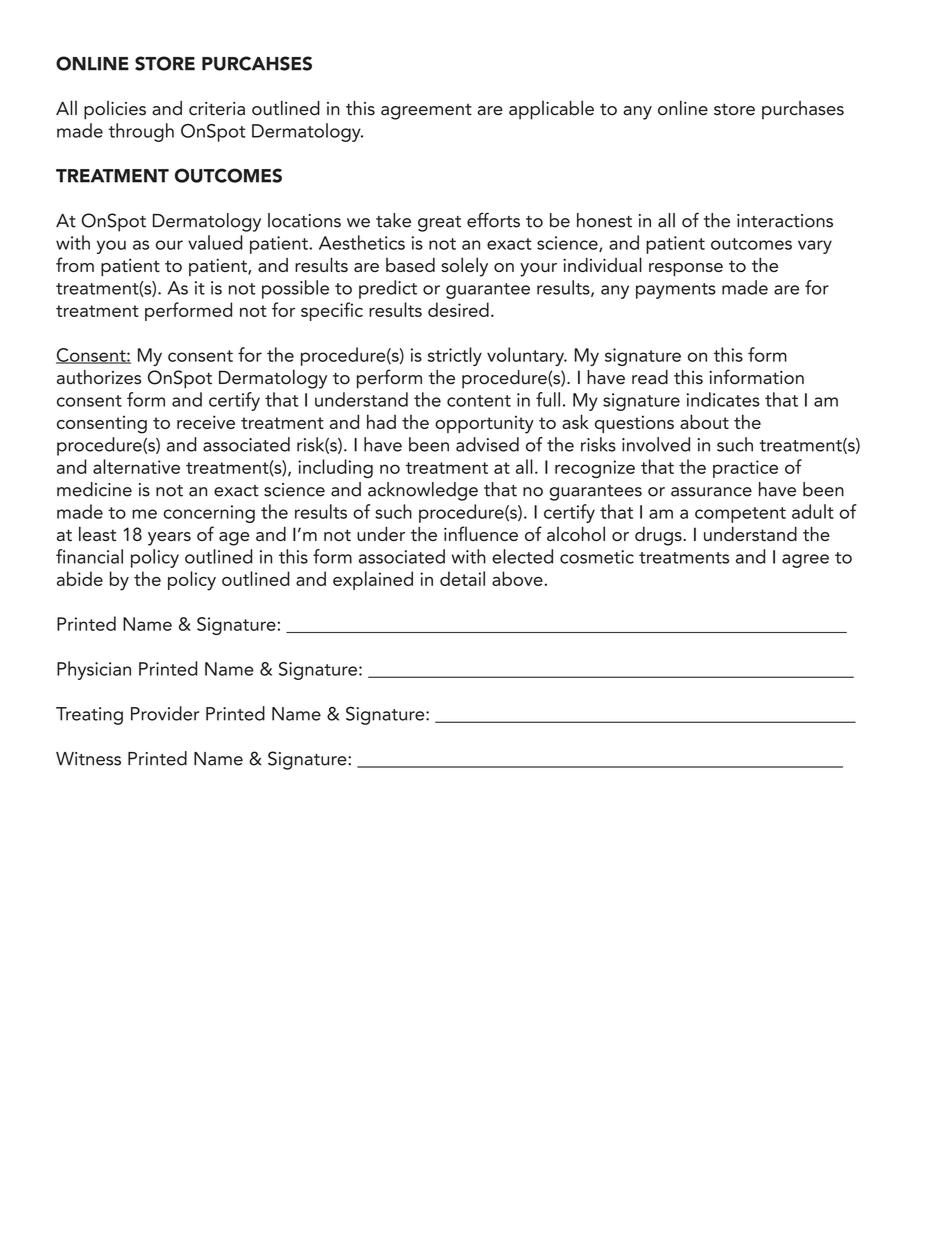  I want to click on response, so click(686, 270).
